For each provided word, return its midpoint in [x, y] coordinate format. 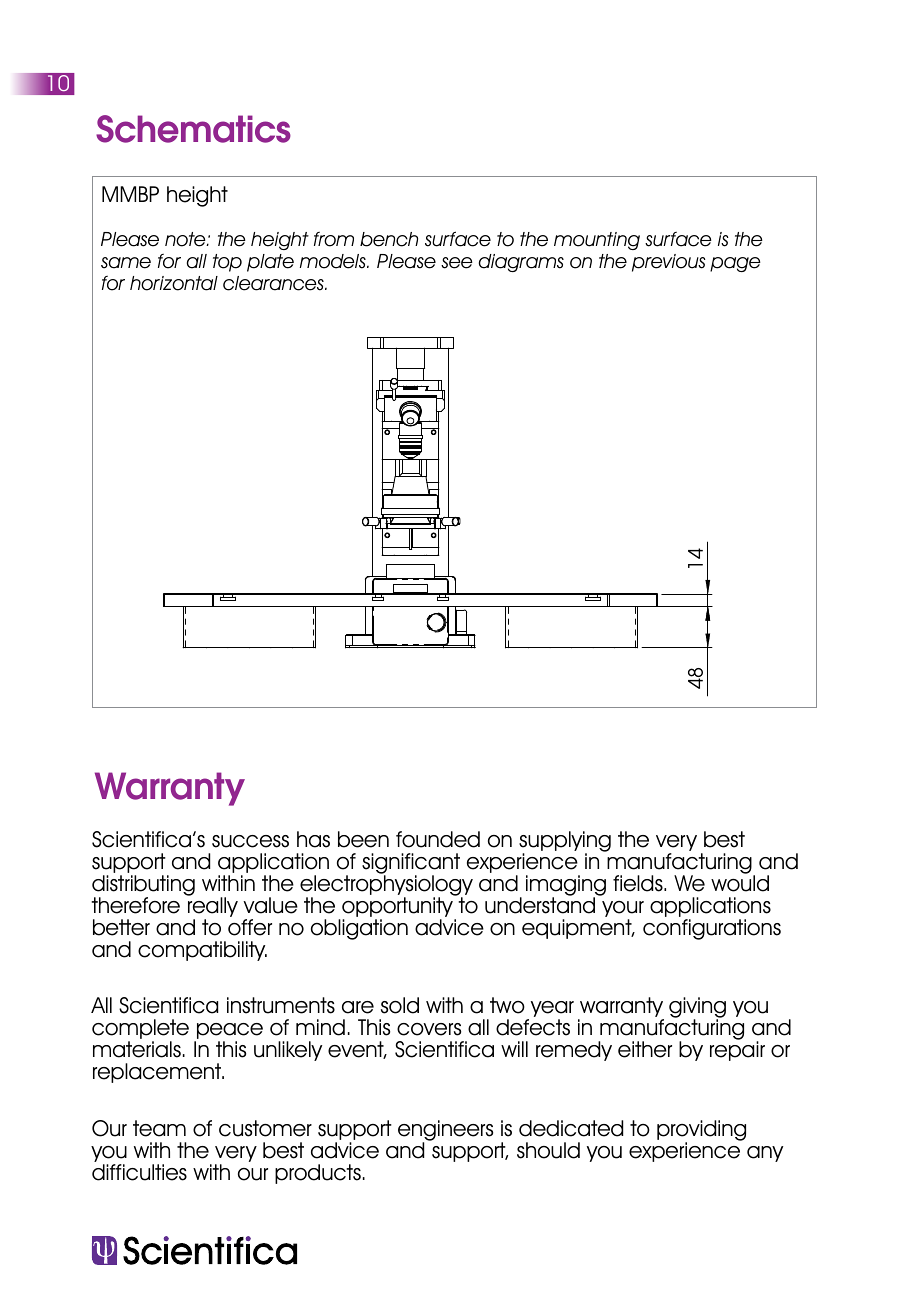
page [735, 264]
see [457, 263]
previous [669, 263]
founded [438, 839]
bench [389, 239]
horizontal [174, 283]
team [159, 1128]
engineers [445, 1132]
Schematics [193, 129]
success [250, 841]
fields [639, 883]
